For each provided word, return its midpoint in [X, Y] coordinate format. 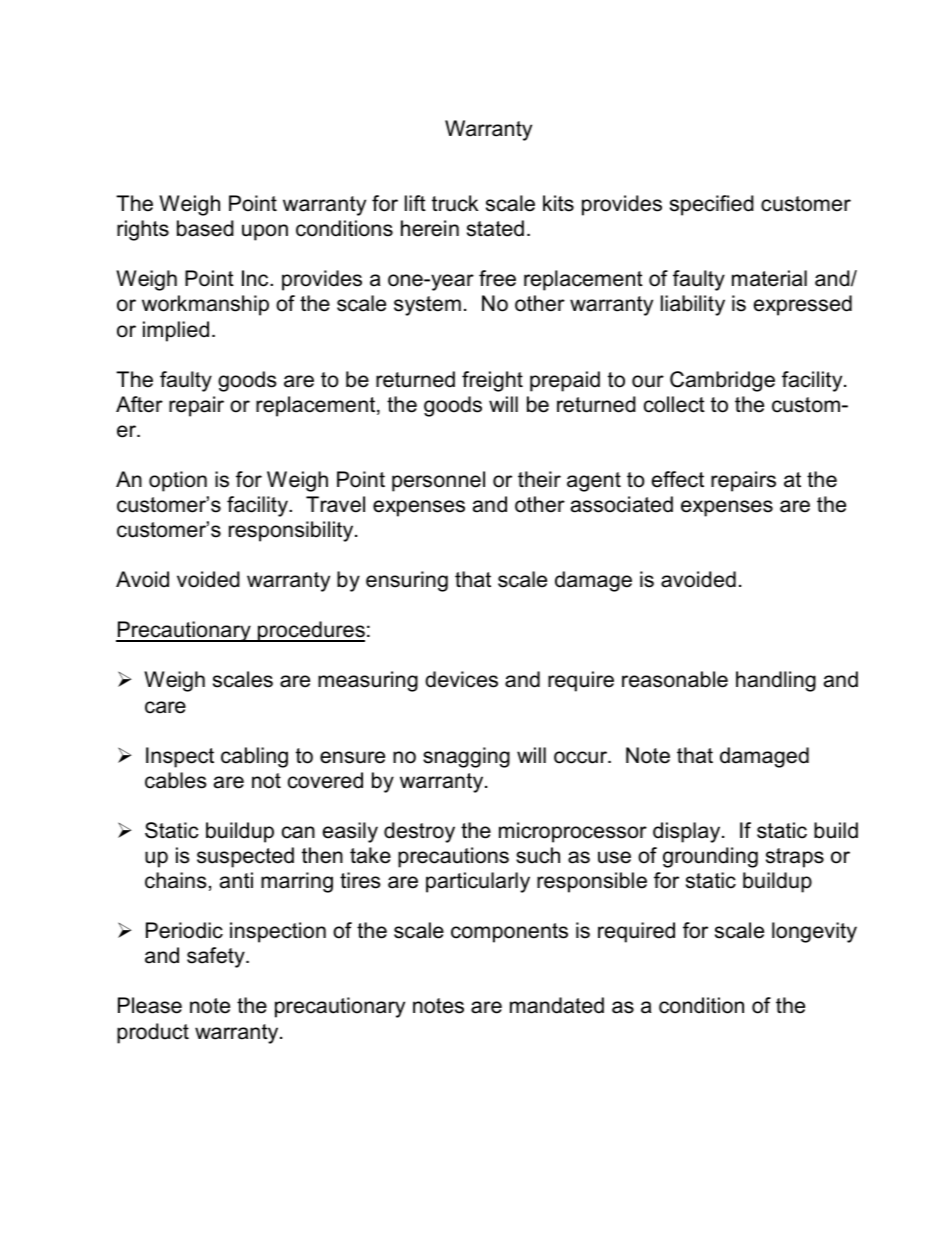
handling [776, 681]
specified [712, 205]
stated [495, 228]
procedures [310, 631]
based [205, 228]
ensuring [407, 581]
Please [150, 1005]
